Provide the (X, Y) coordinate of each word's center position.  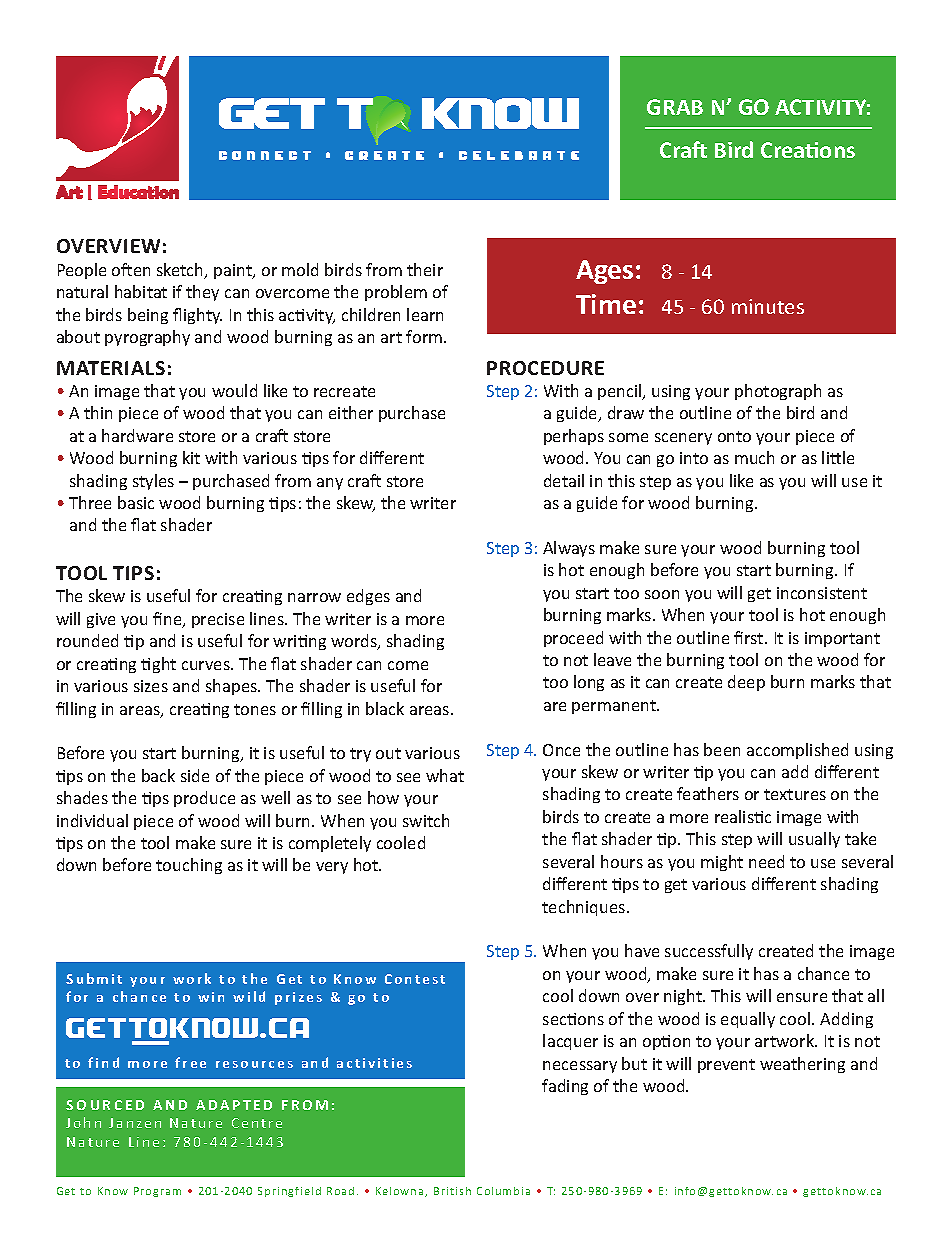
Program (157, 1192)
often (131, 269)
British (452, 1191)
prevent (726, 1066)
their (425, 269)
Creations (808, 150)
